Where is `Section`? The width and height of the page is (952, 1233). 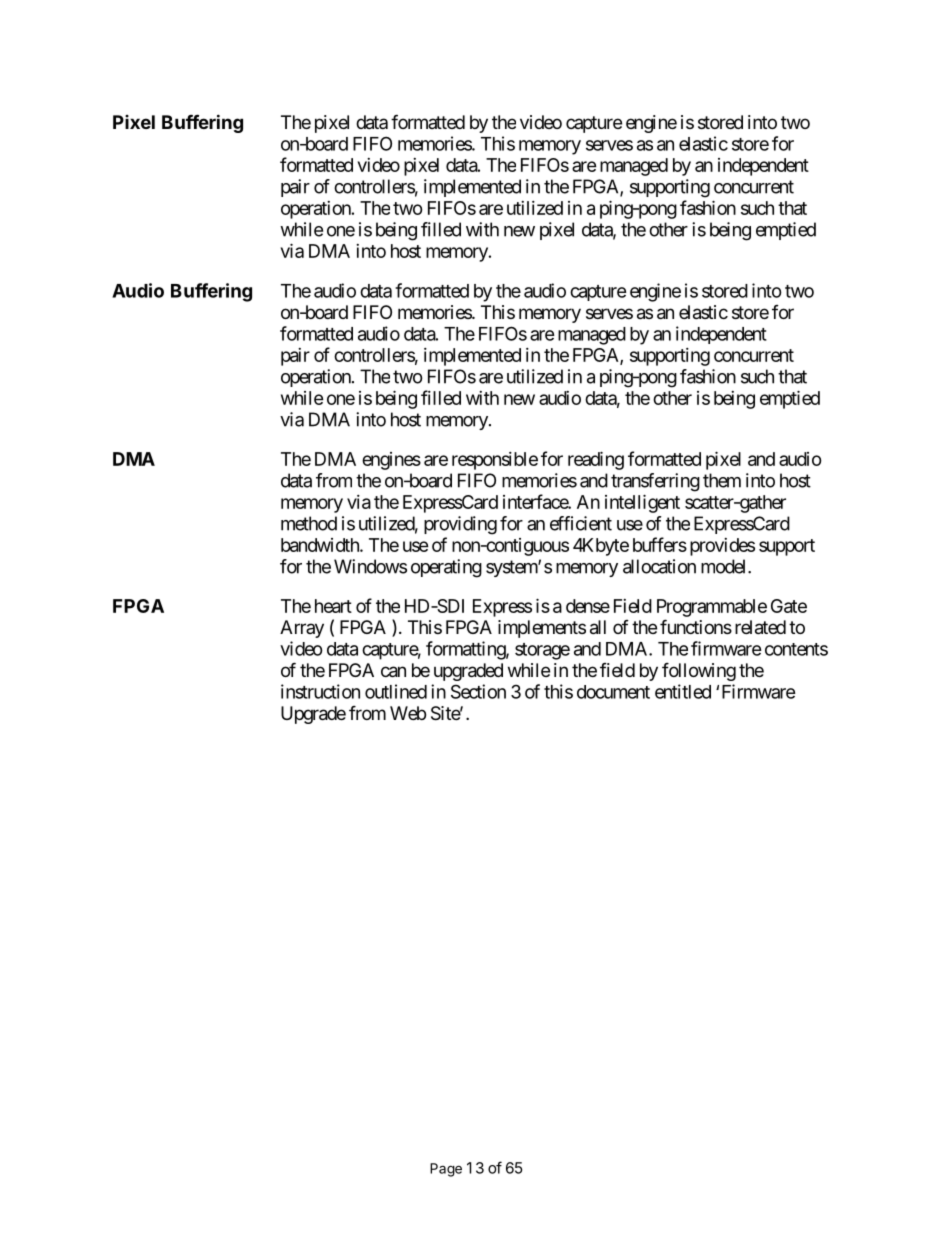 Section is located at coordinates (478, 691).
